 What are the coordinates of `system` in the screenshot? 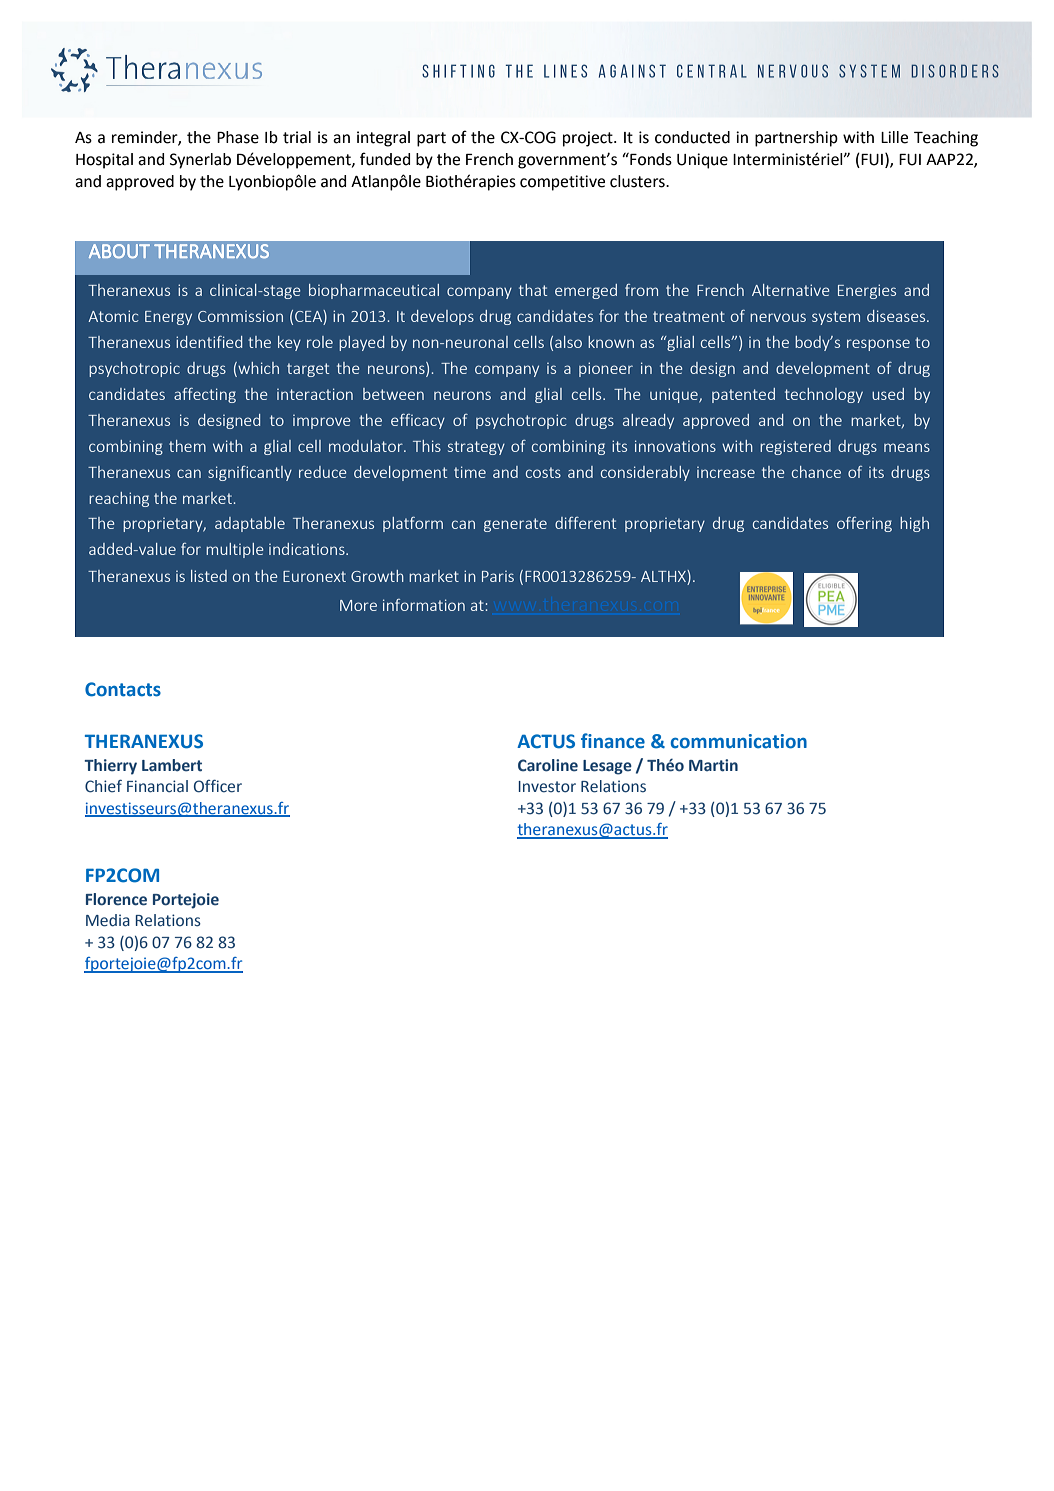 It's located at (836, 318).
